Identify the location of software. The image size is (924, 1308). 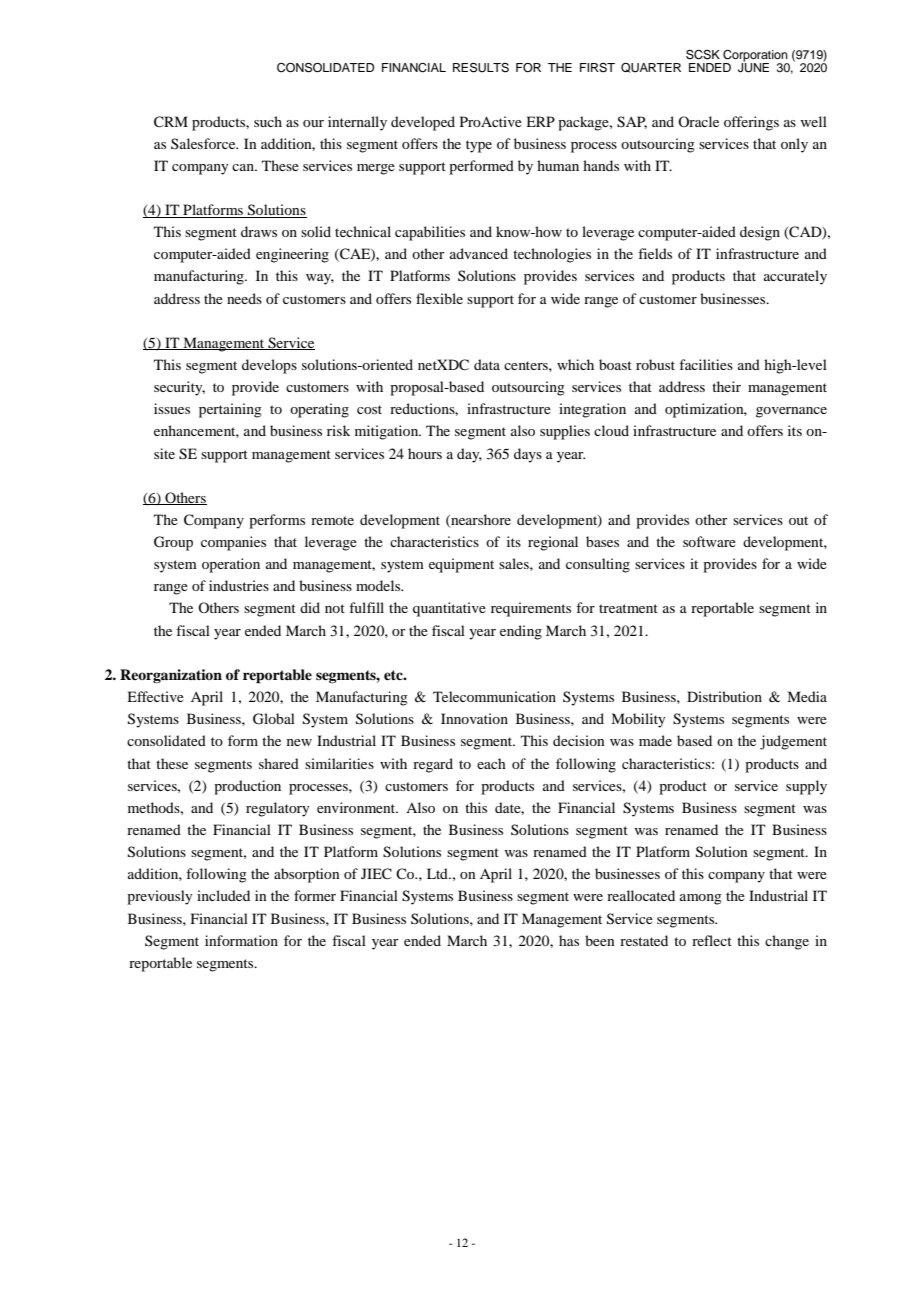
(709, 541).
